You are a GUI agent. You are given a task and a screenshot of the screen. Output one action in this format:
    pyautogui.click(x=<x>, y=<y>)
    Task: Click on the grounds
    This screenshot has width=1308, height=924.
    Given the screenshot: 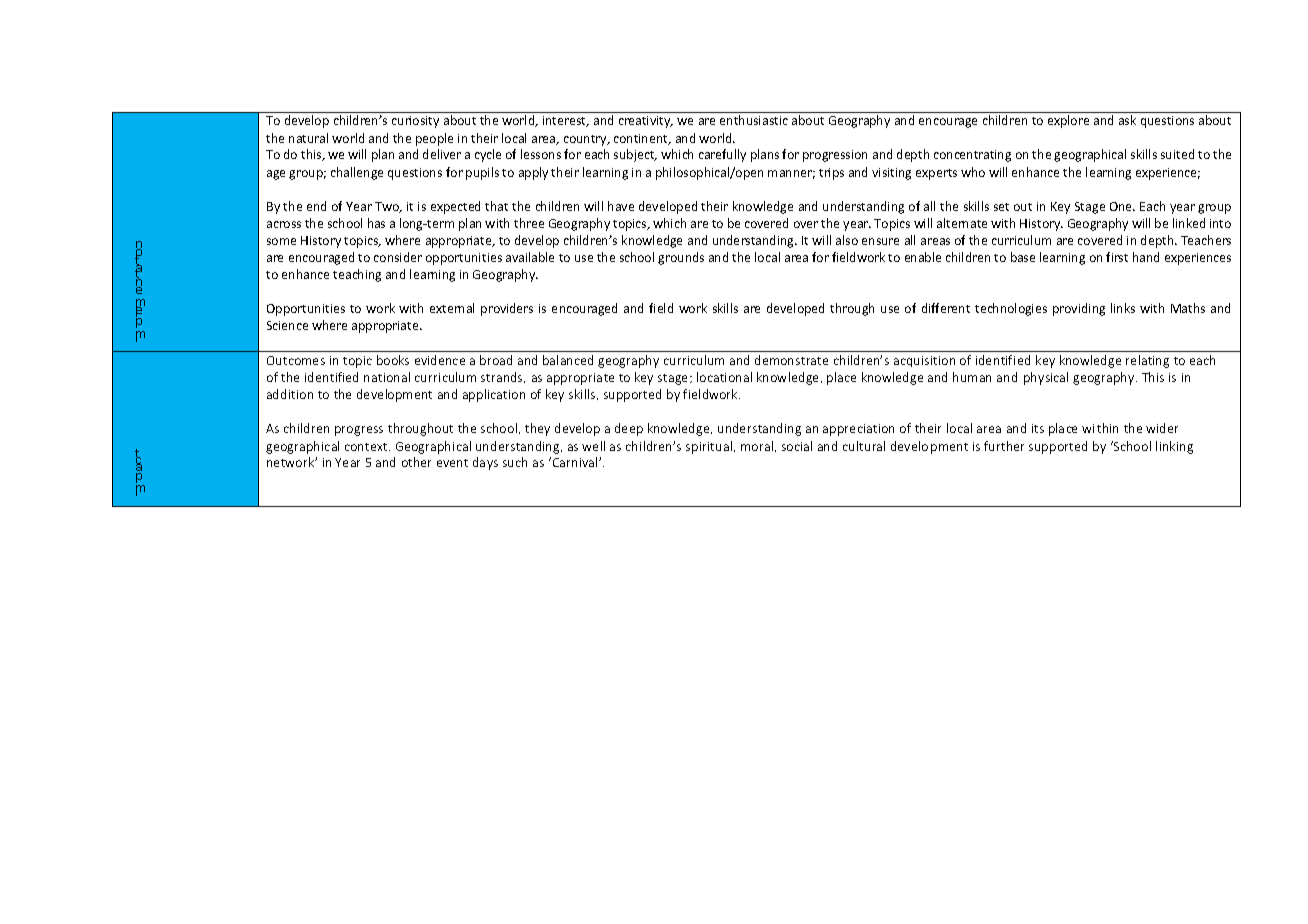 What is the action you would take?
    pyautogui.click(x=681, y=258)
